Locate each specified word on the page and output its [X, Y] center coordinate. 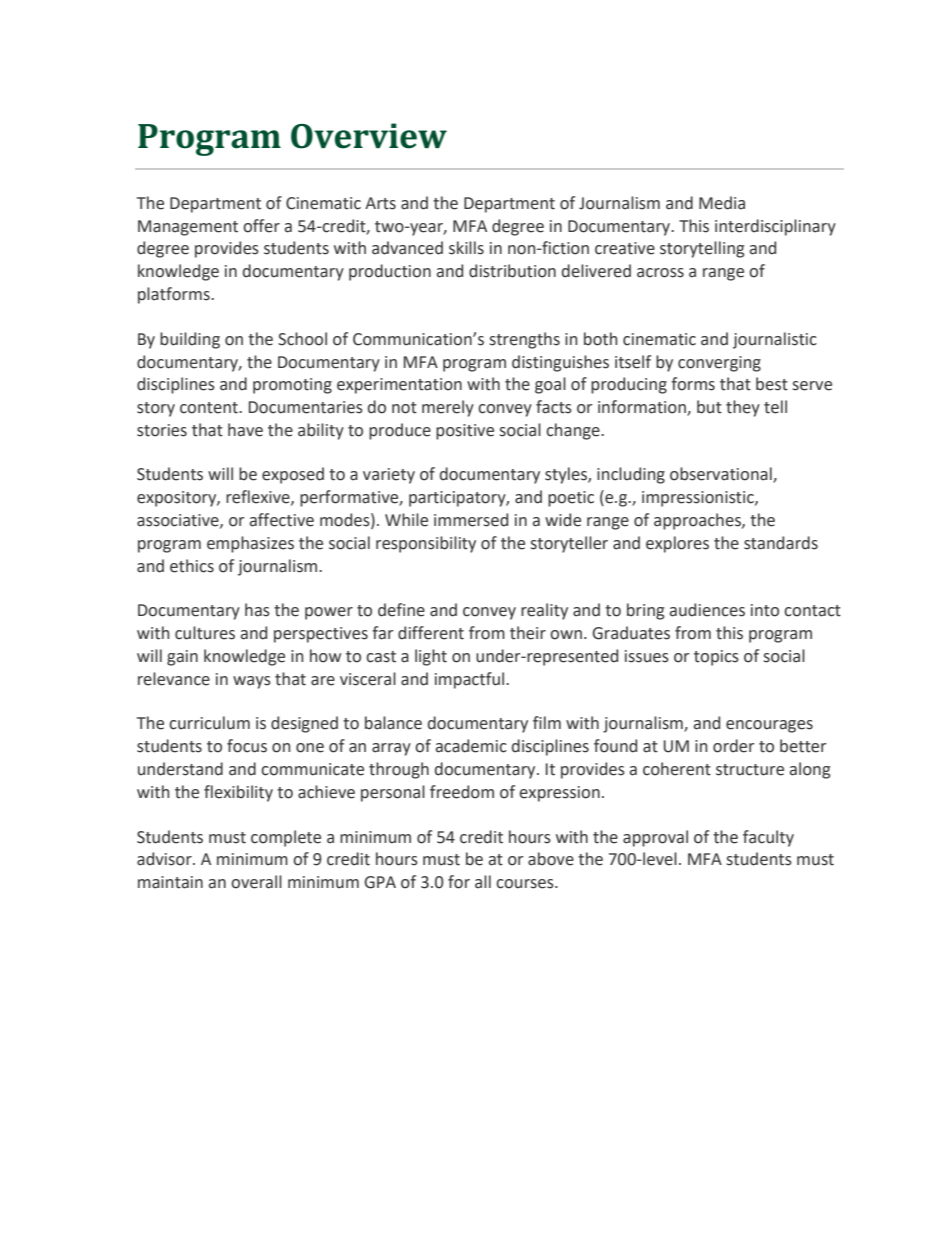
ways [252, 682]
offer [261, 226]
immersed [471, 520]
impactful [471, 680]
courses [526, 884]
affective [282, 520]
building [190, 340]
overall [256, 882]
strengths [525, 340]
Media [722, 203]
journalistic [775, 340]
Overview [369, 136]
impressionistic [699, 499]
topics [716, 658]
